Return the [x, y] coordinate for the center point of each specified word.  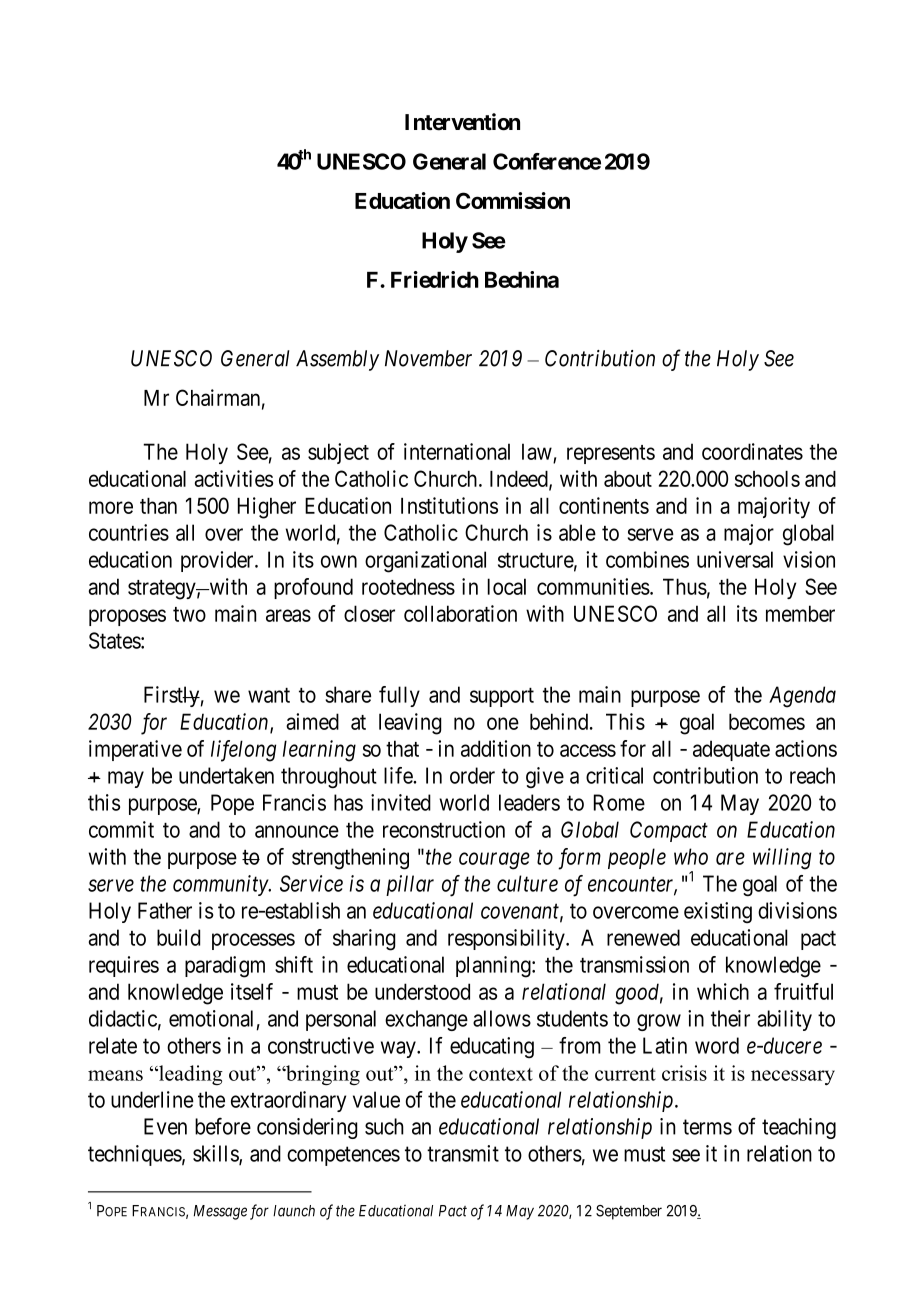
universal [735, 559]
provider [218, 561]
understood [422, 991]
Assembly [337, 360]
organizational [425, 562]
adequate [731, 750]
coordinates [752, 451]
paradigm [225, 967]
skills [216, 1154]
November [428, 358]
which [723, 991]
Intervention [462, 122]
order [472, 775]
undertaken [226, 775]
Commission [513, 200]
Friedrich [435, 279]
